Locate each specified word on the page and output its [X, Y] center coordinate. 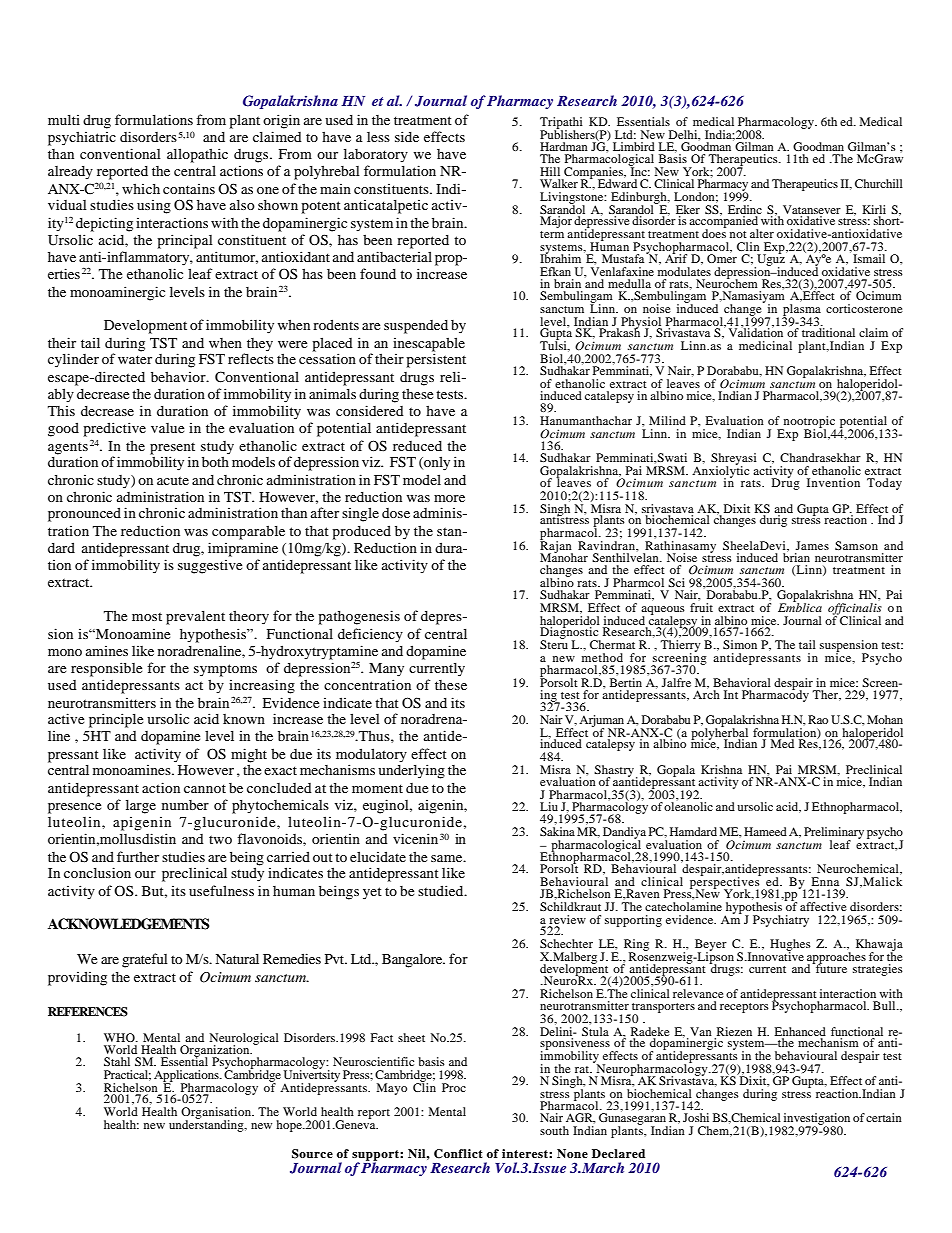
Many [386, 670]
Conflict [458, 1154]
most [147, 616]
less [378, 137]
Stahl [117, 1061]
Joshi [696, 1117]
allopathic [197, 155]
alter [762, 233]
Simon [740, 644]
